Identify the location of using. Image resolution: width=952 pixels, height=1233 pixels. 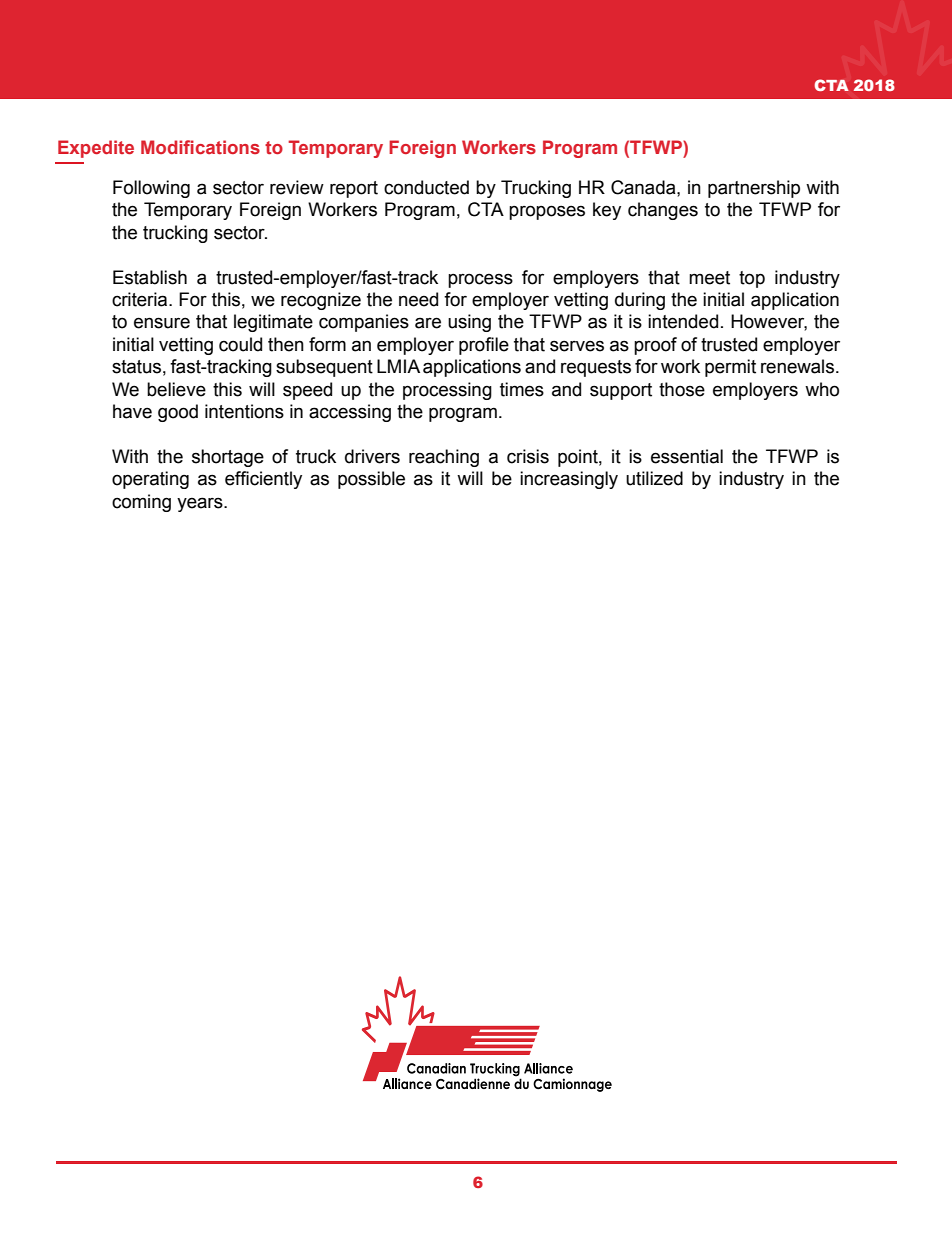
(469, 323).
